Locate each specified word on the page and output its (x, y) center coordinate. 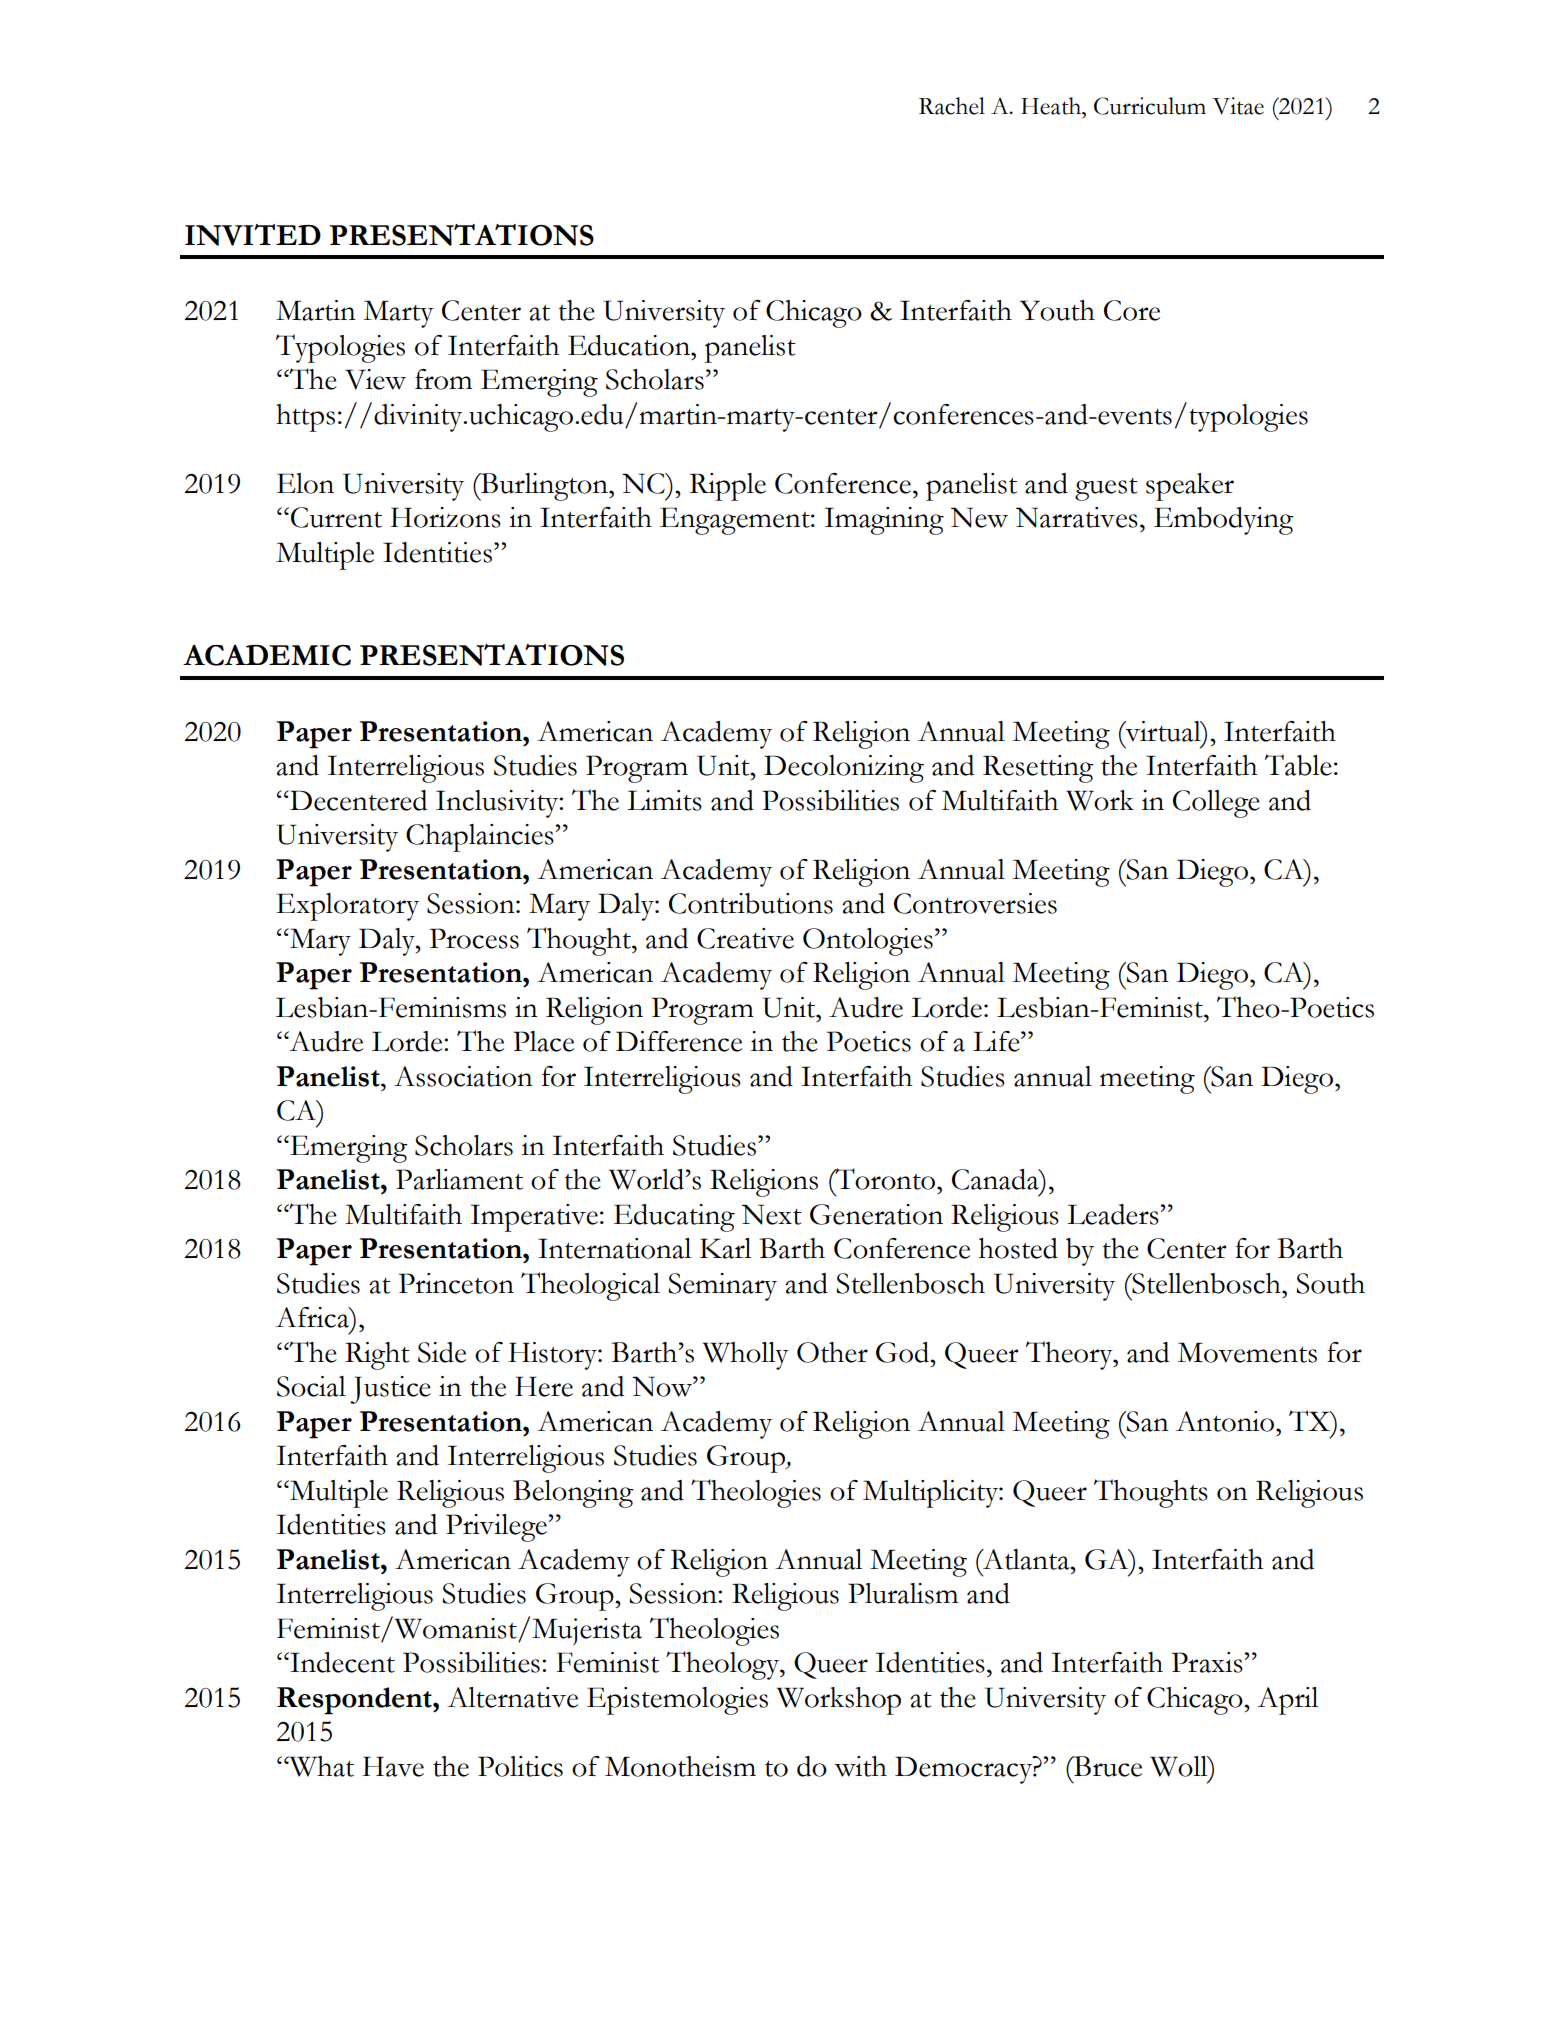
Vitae (1238, 106)
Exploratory (347, 907)
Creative (745, 938)
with (860, 1766)
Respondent (355, 1701)
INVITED (253, 235)
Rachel (952, 106)
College (1216, 804)
